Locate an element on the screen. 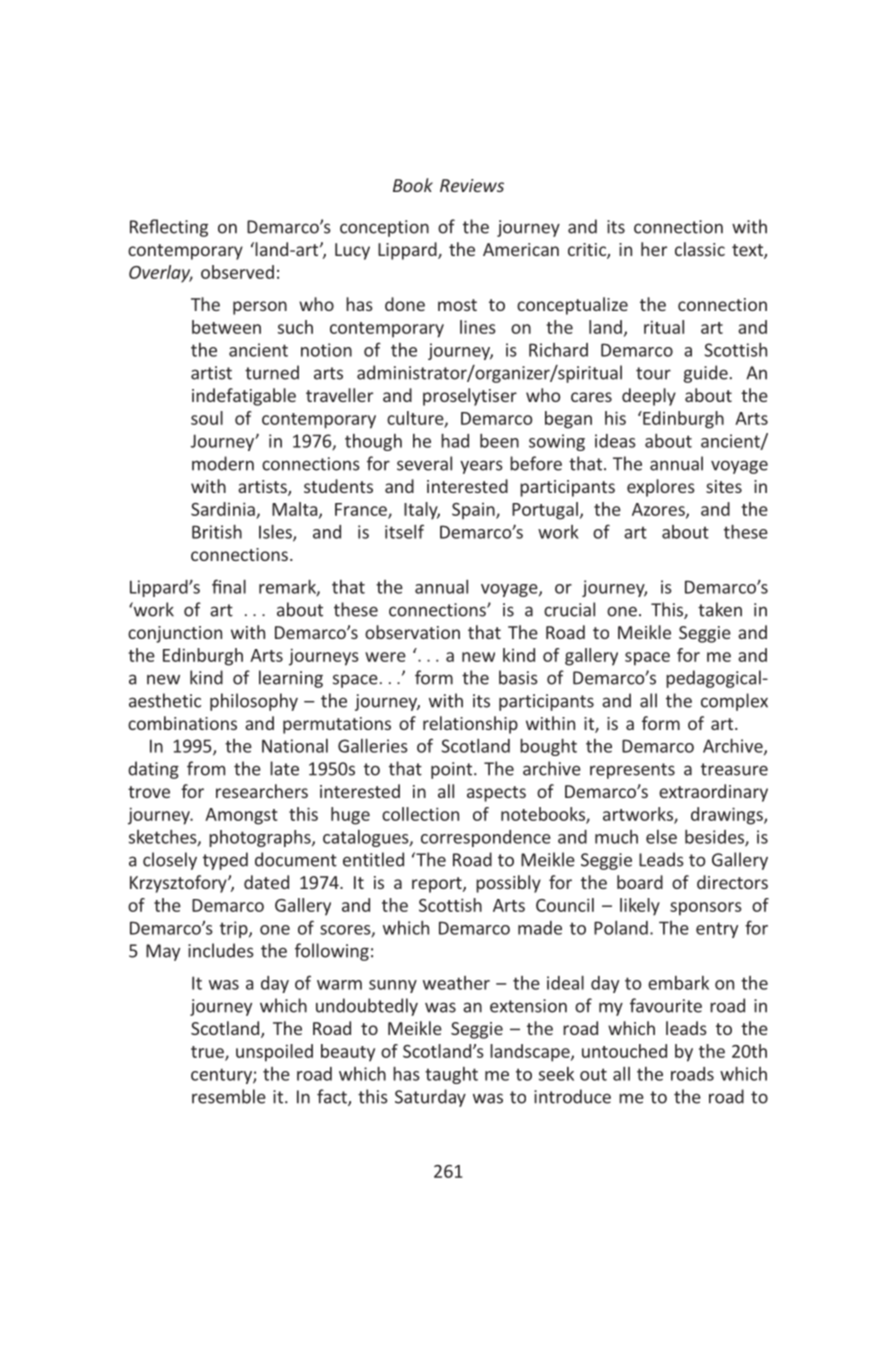 The width and height of the screenshot is (896, 1345). taught is located at coordinates (451, 1075).
